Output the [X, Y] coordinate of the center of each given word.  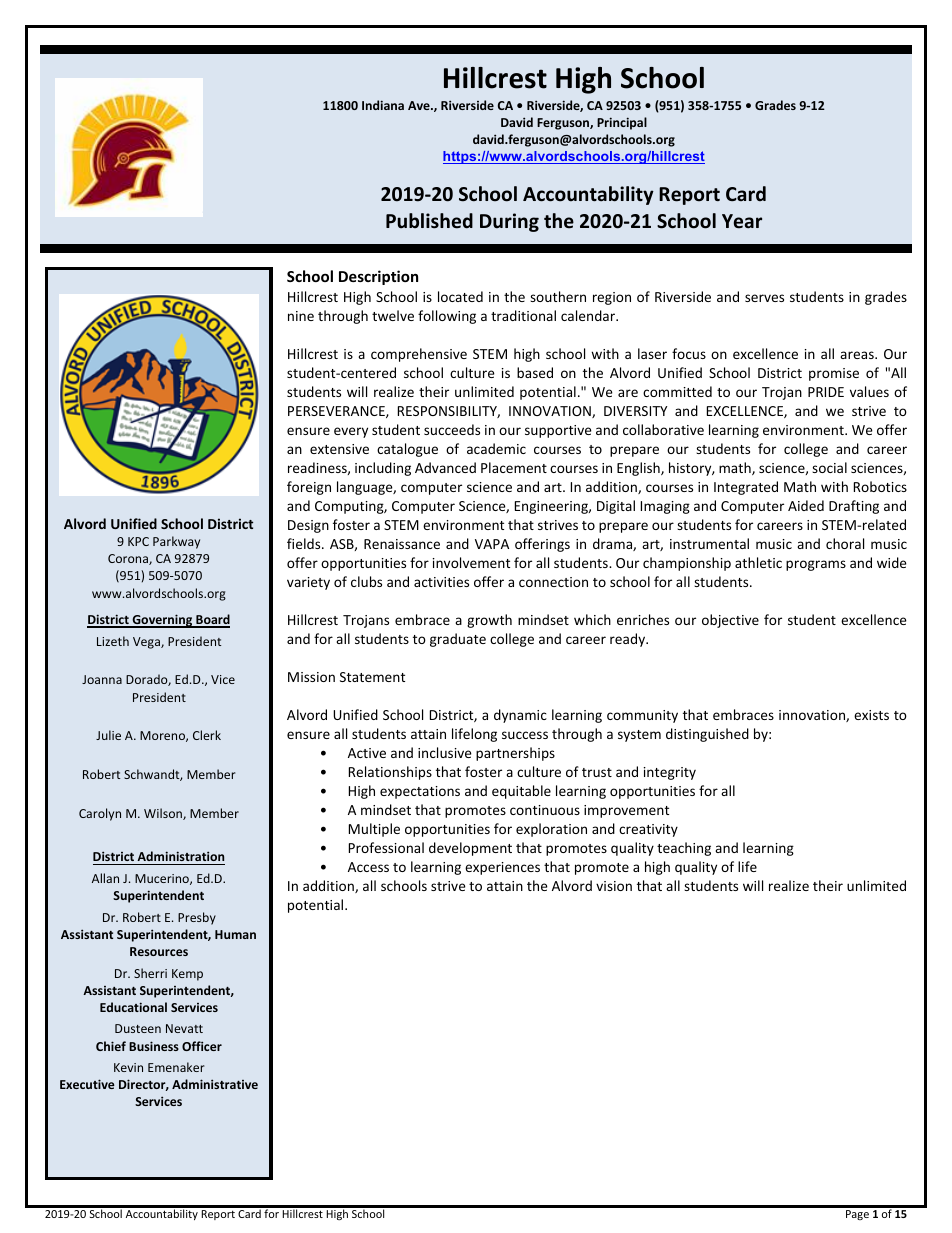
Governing [162, 621]
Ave [420, 105]
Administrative [215, 1084]
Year [742, 221]
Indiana [383, 105]
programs [816, 565]
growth [489, 621]
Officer [202, 1046]
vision [614, 886]
